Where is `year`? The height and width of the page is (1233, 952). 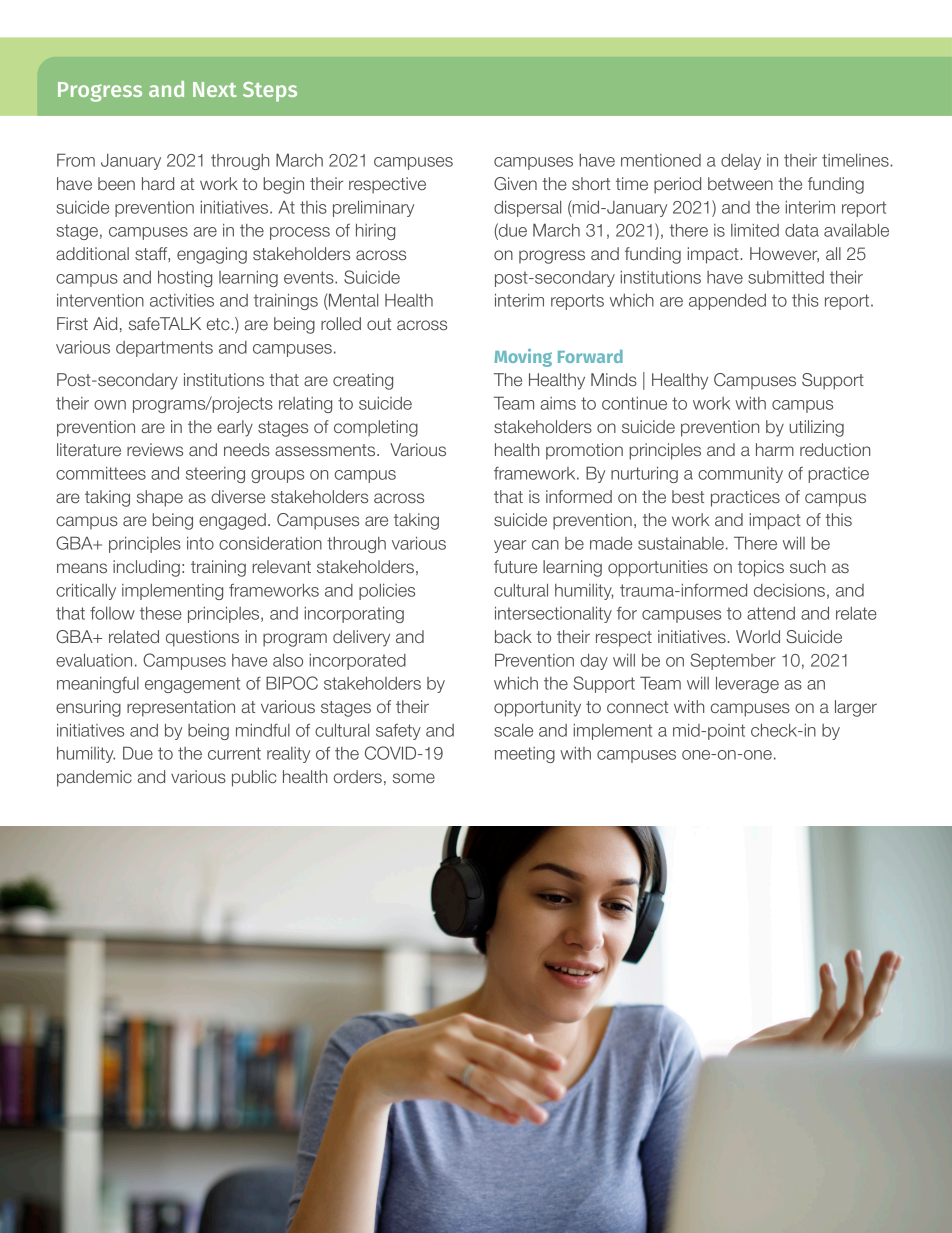
year is located at coordinates (510, 546).
